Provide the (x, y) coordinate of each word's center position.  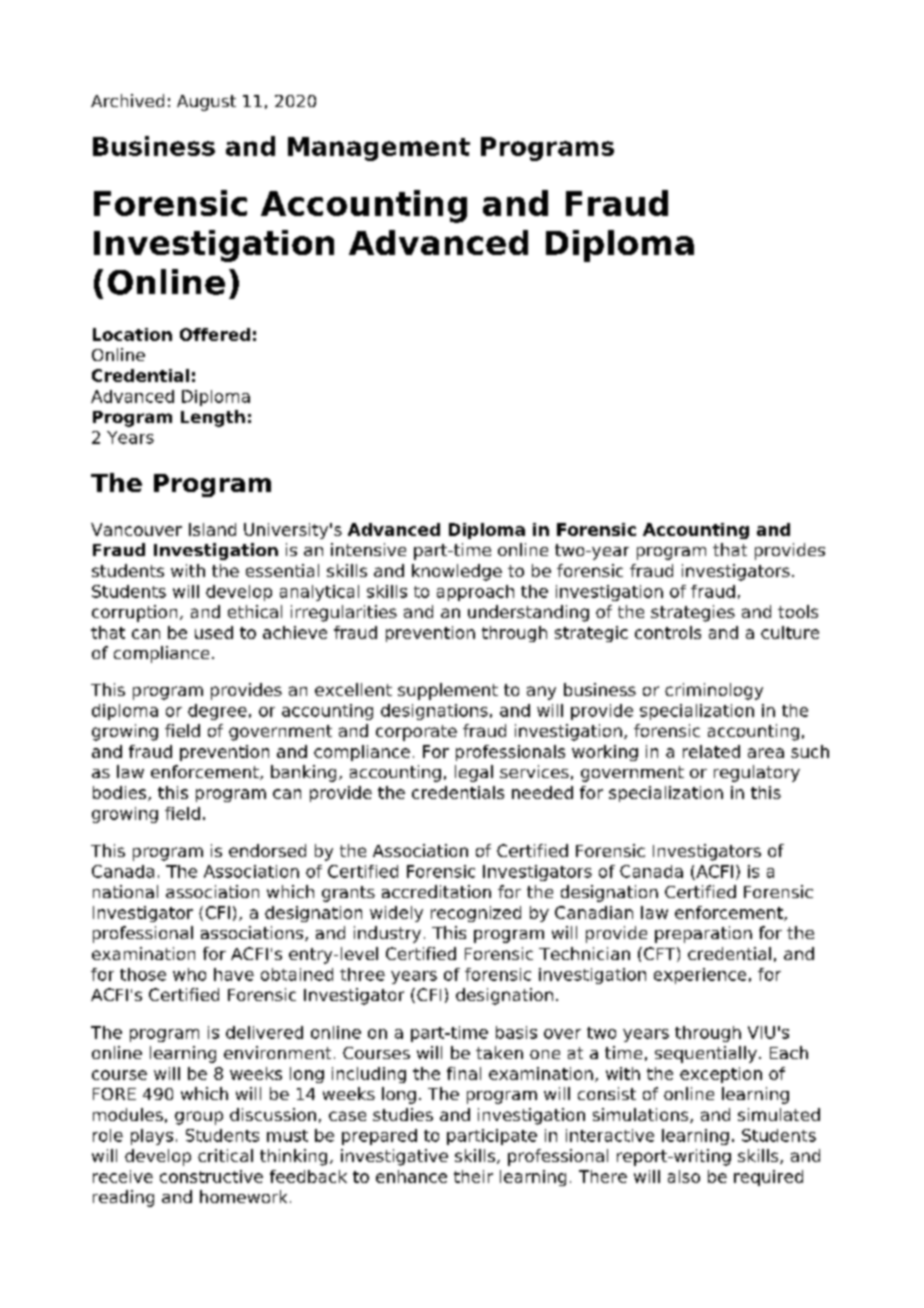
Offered (215, 334)
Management (379, 149)
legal (474, 773)
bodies (121, 793)
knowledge (457, 572)
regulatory (757, 773)
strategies (693, 613)
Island (212, 529)
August (206, 103)
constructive (211, 1176)
